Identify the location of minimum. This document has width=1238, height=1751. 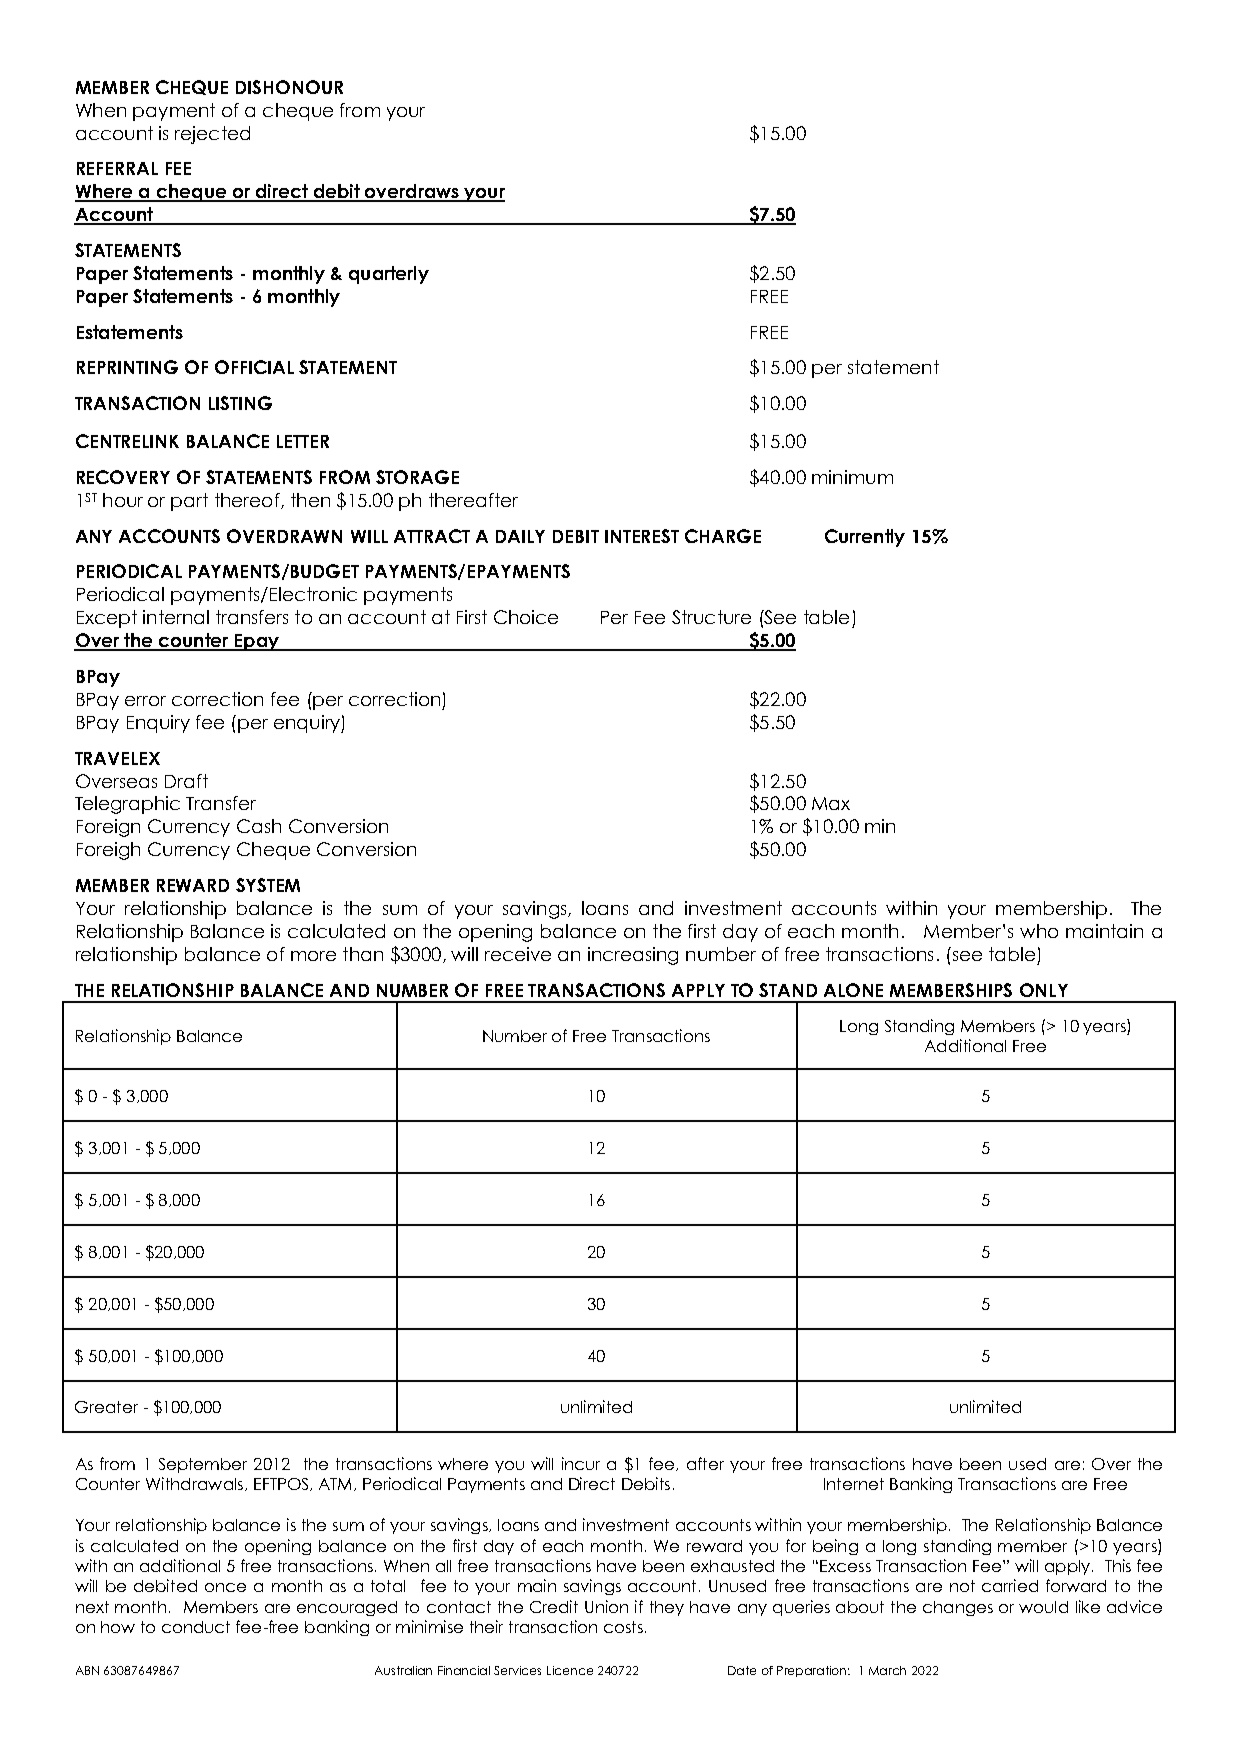
(852, 477).
